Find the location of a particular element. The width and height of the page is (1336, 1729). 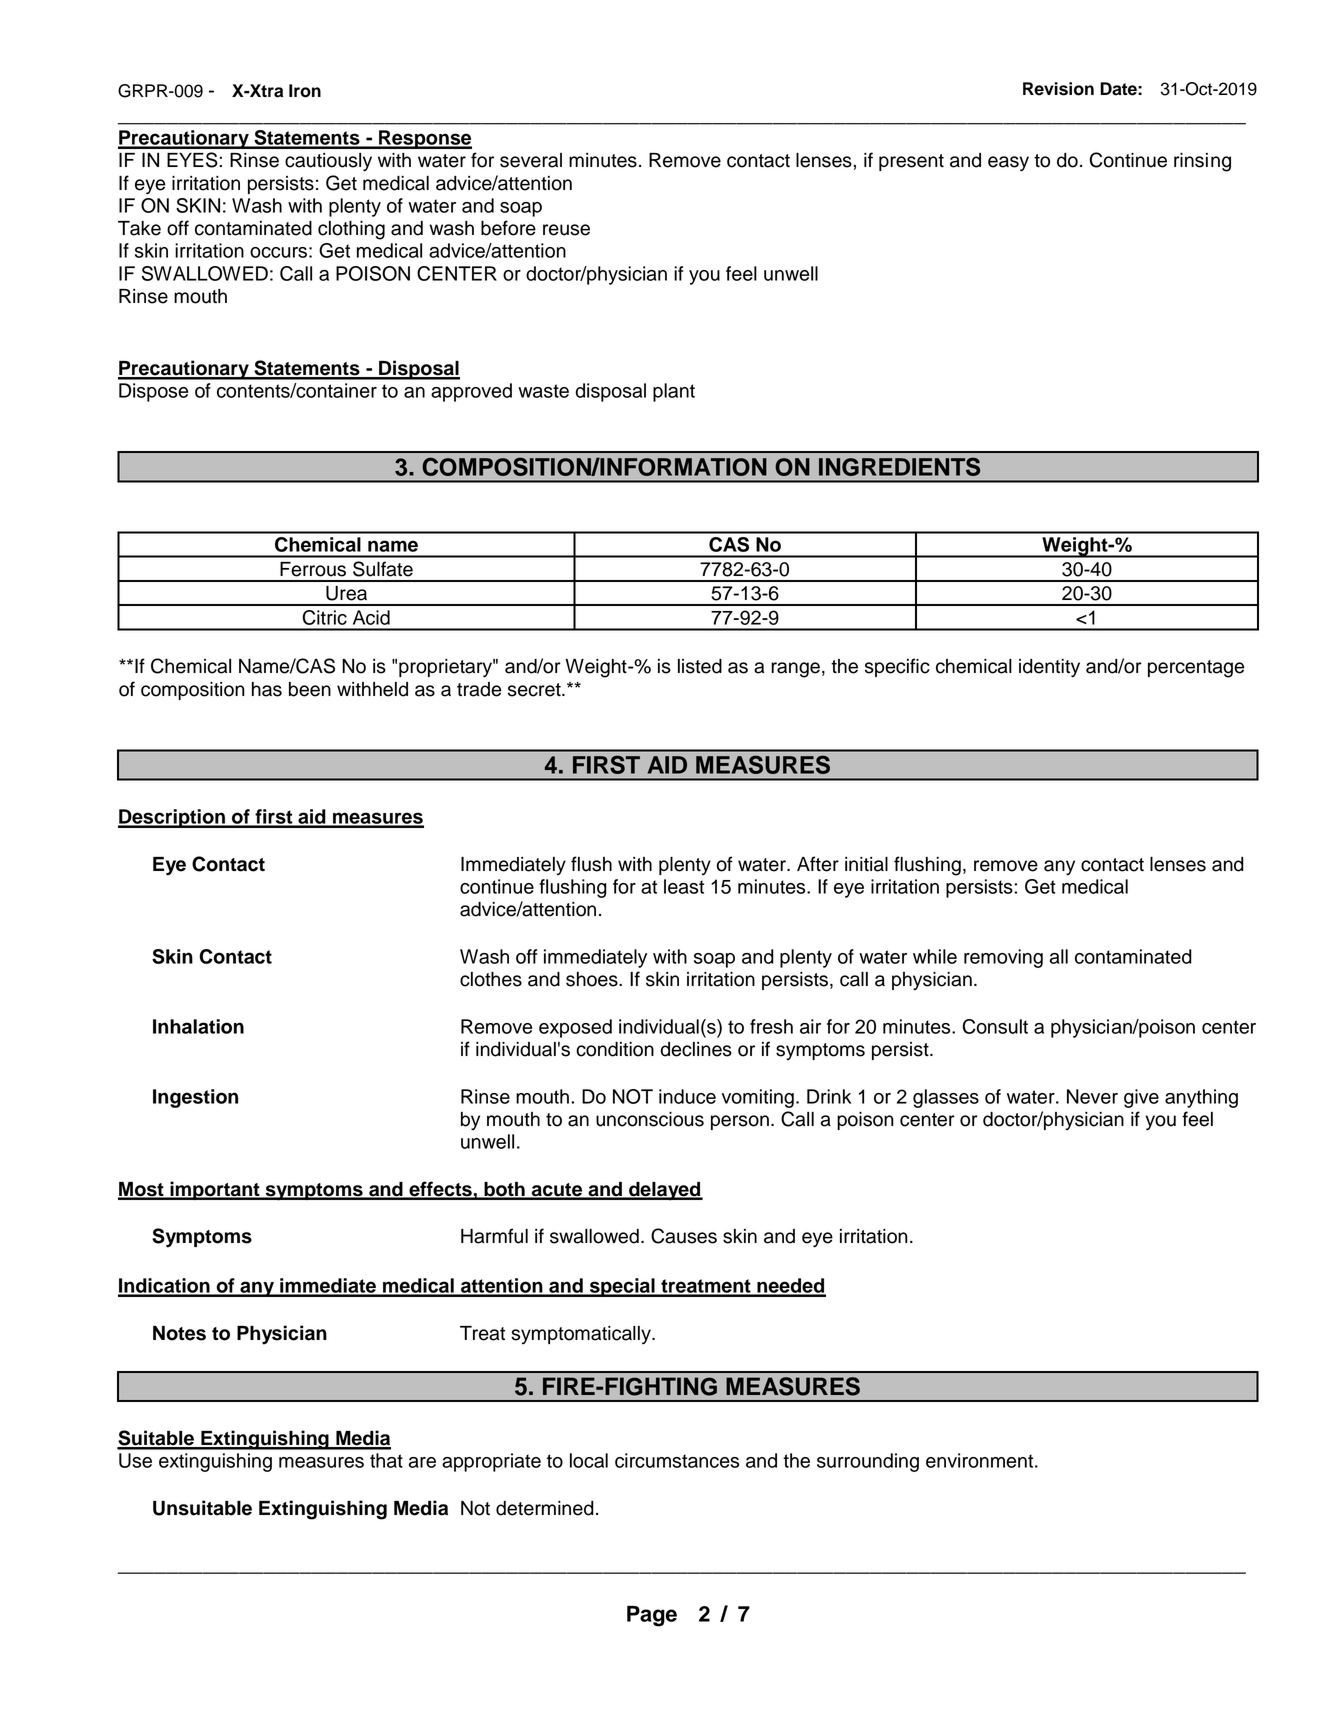

surrounding is located at coordinates (868, 1462).
